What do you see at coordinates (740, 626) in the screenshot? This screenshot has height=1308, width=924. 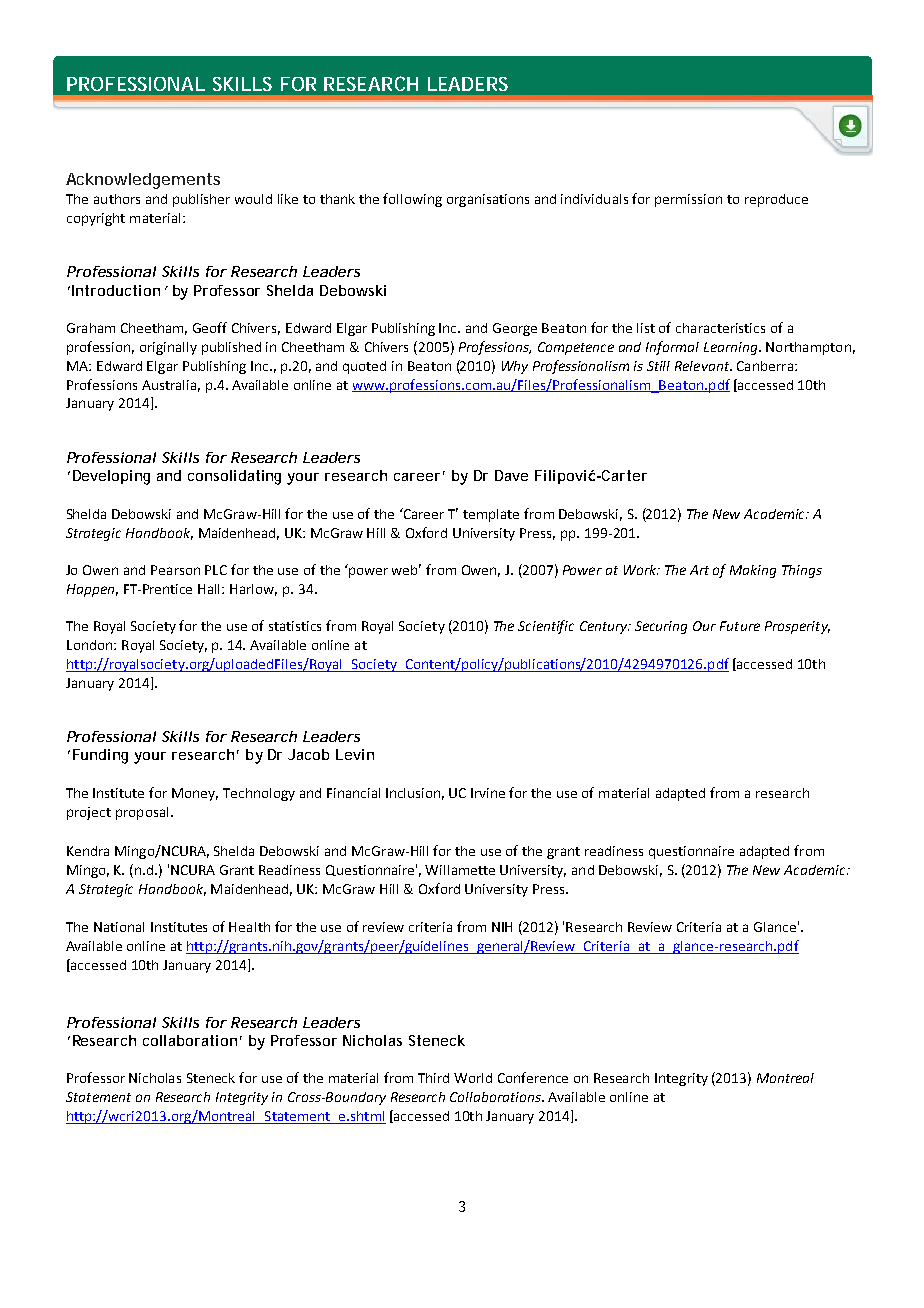 I see `Future` at bounding box center [740, 626].
